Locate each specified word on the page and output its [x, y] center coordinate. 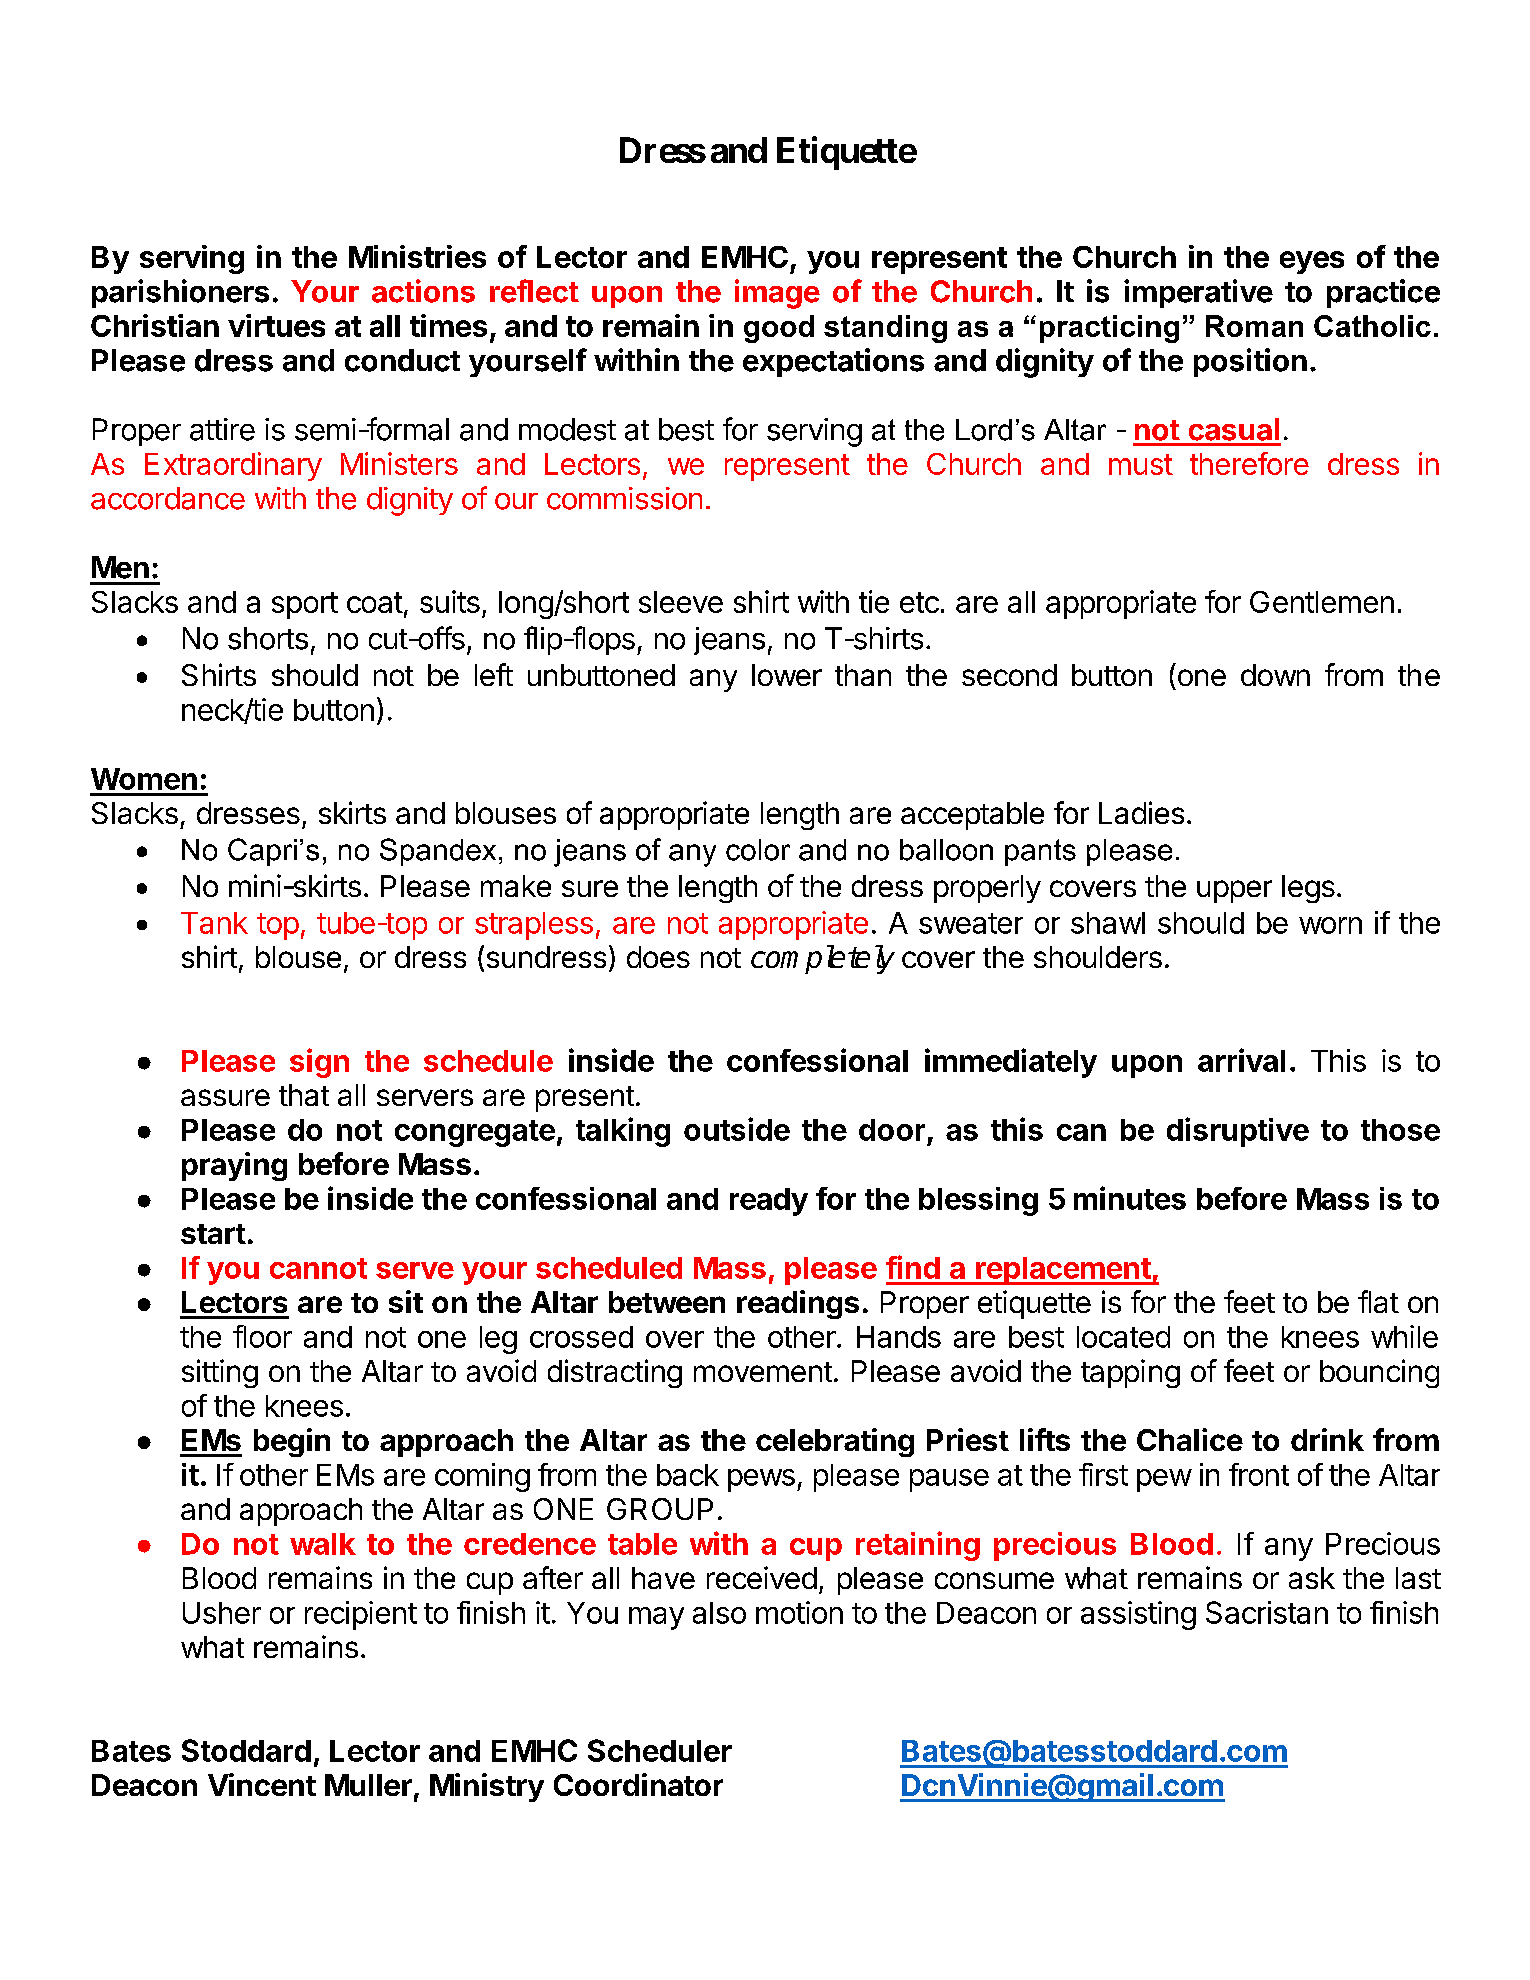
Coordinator [638, 1784]
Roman [1254, 326]
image [777, 294]
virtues [276, 325]
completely [823, 959]
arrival [1241, 1060]
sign [319, 1063]
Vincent [262, 1784]
